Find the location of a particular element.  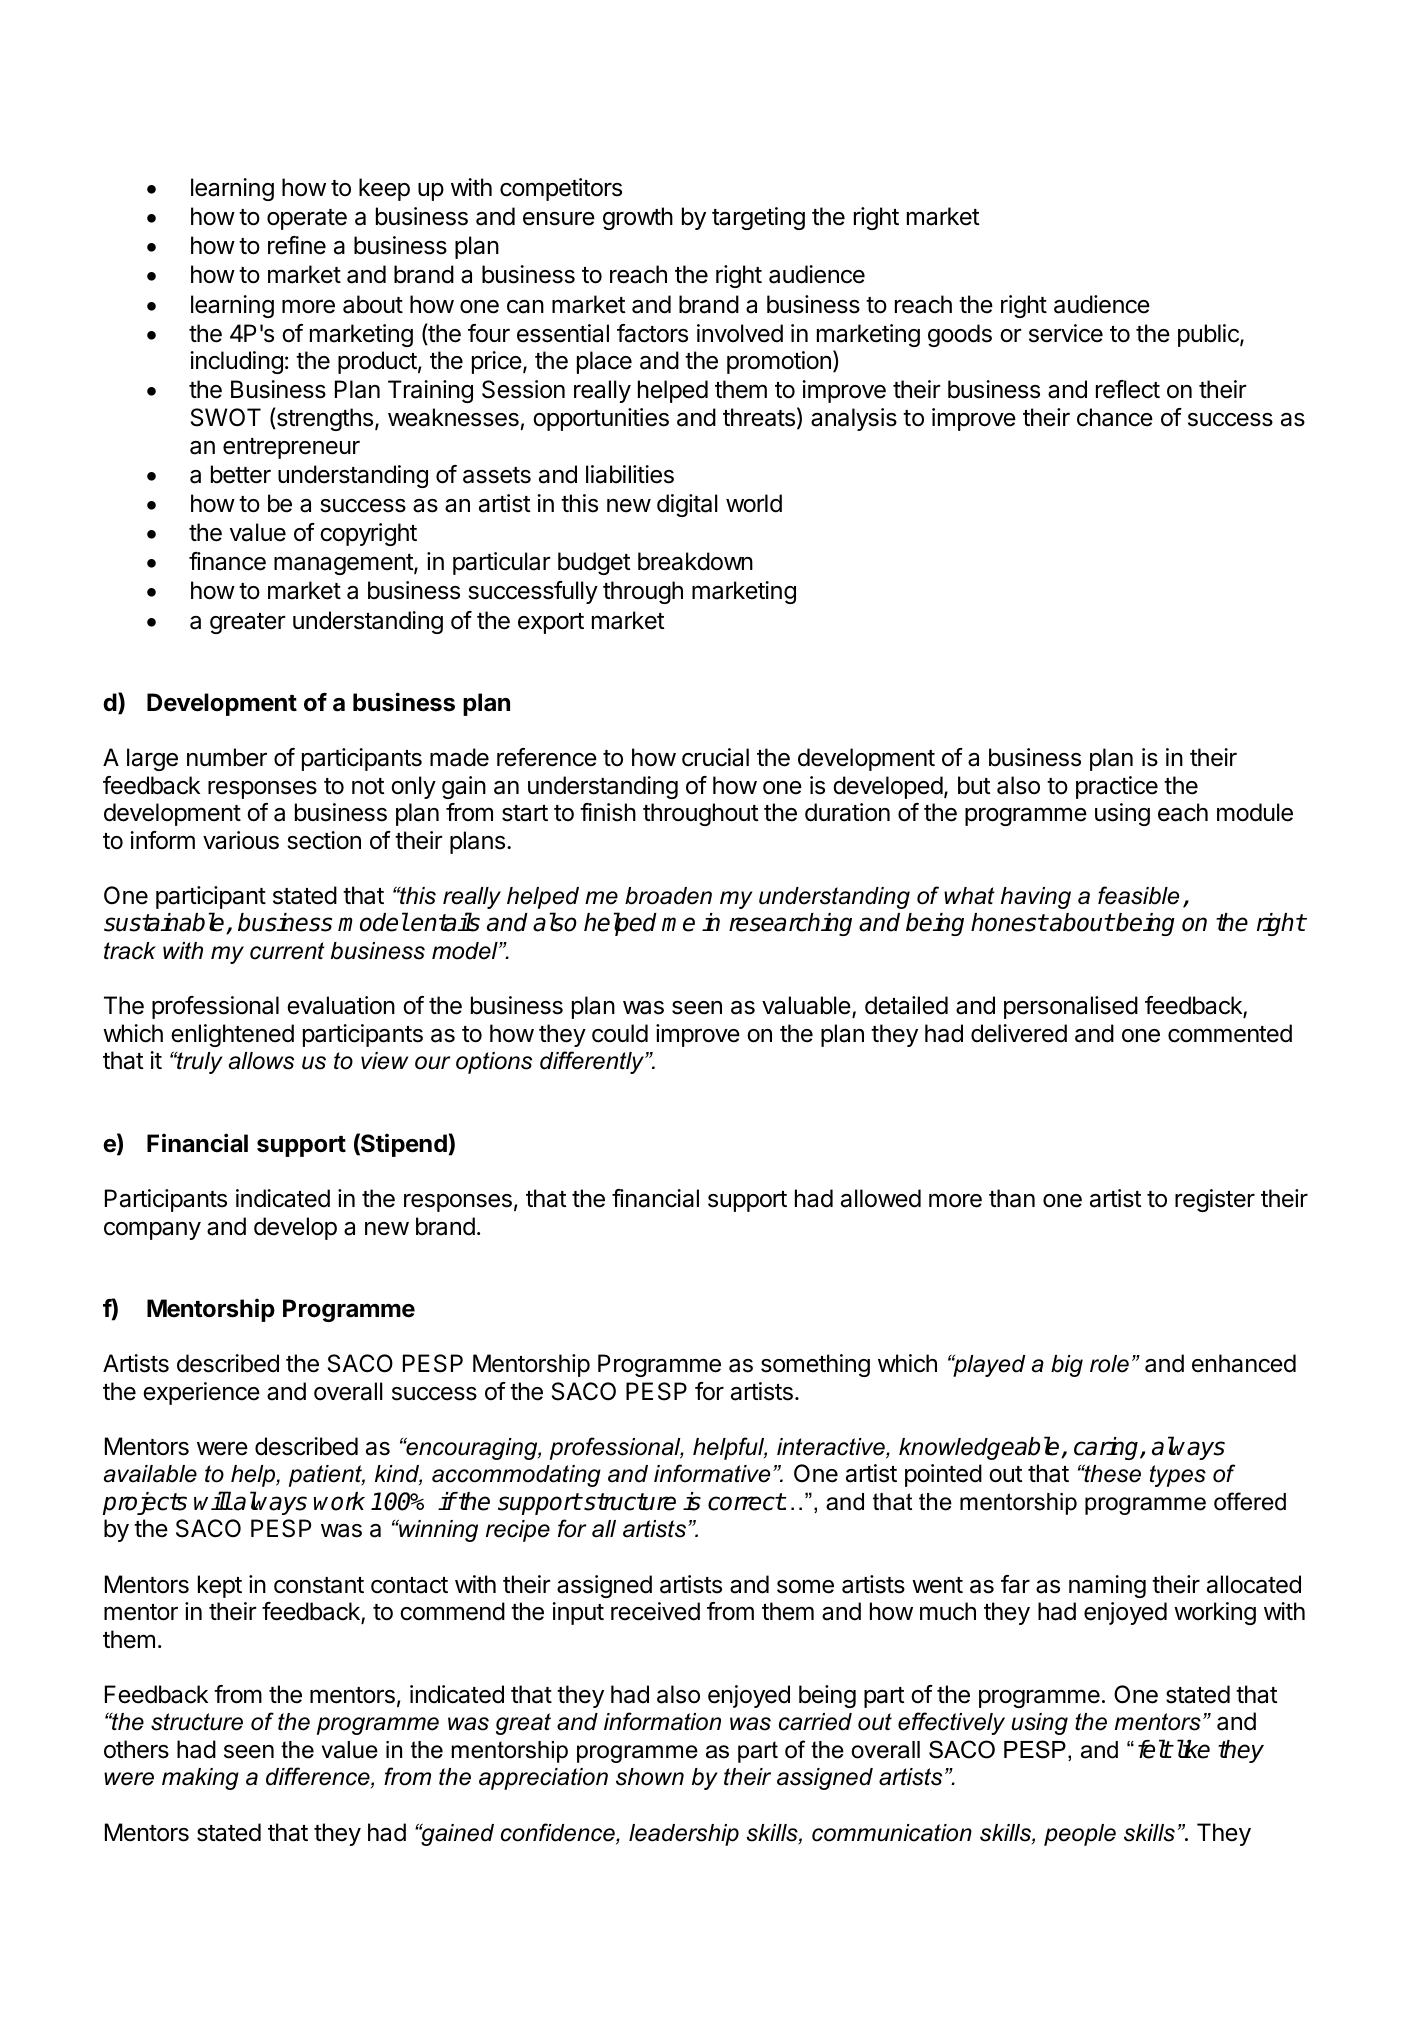

refine is located at coordinates (297, 245).
